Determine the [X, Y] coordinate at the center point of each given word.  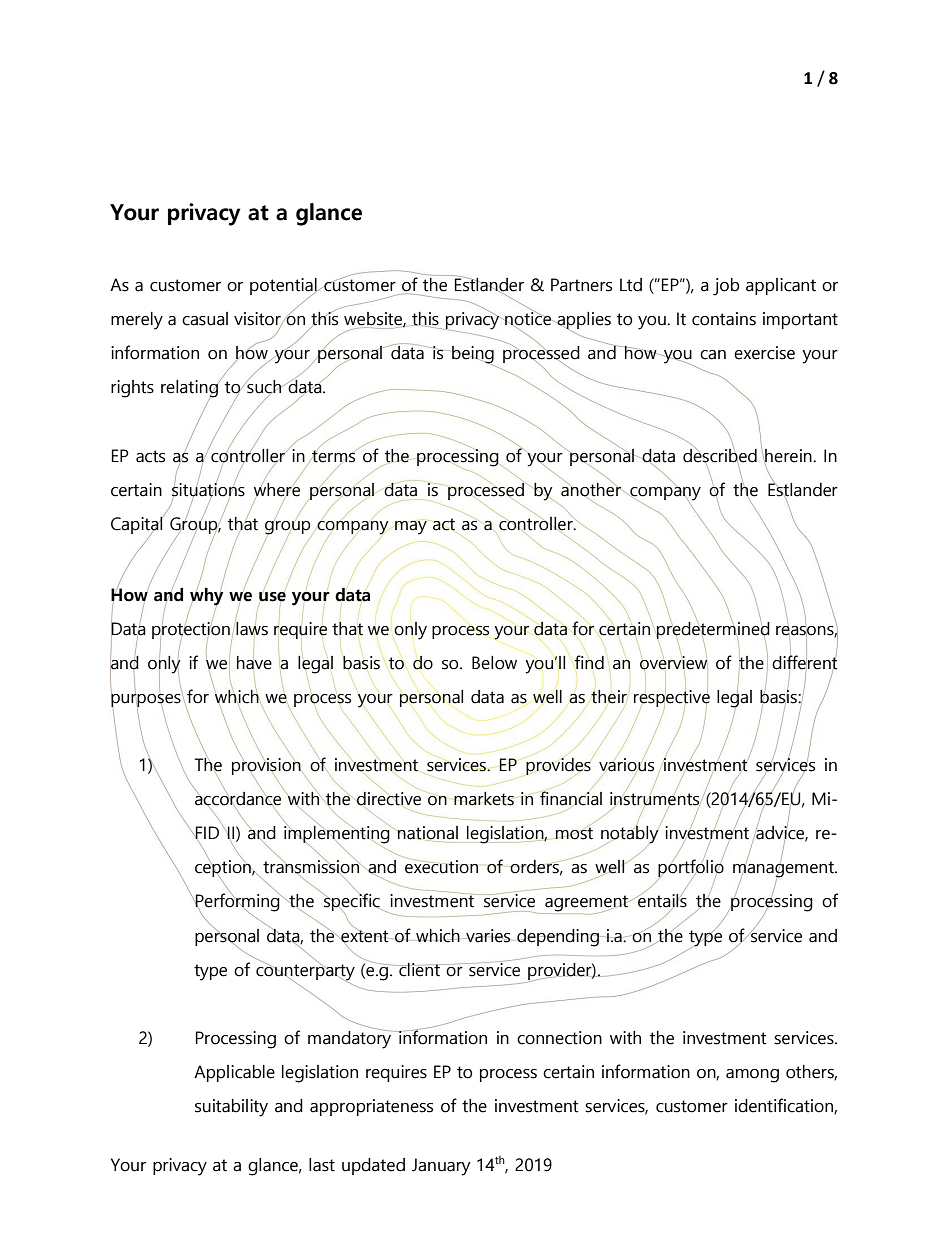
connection [559, 1038]
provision [267, 767]
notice [528, 319]
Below [494, 663]
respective [672, 700]
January [441, 1167]
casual [205, 319]
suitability [231, 1108]
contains [724, 319]
